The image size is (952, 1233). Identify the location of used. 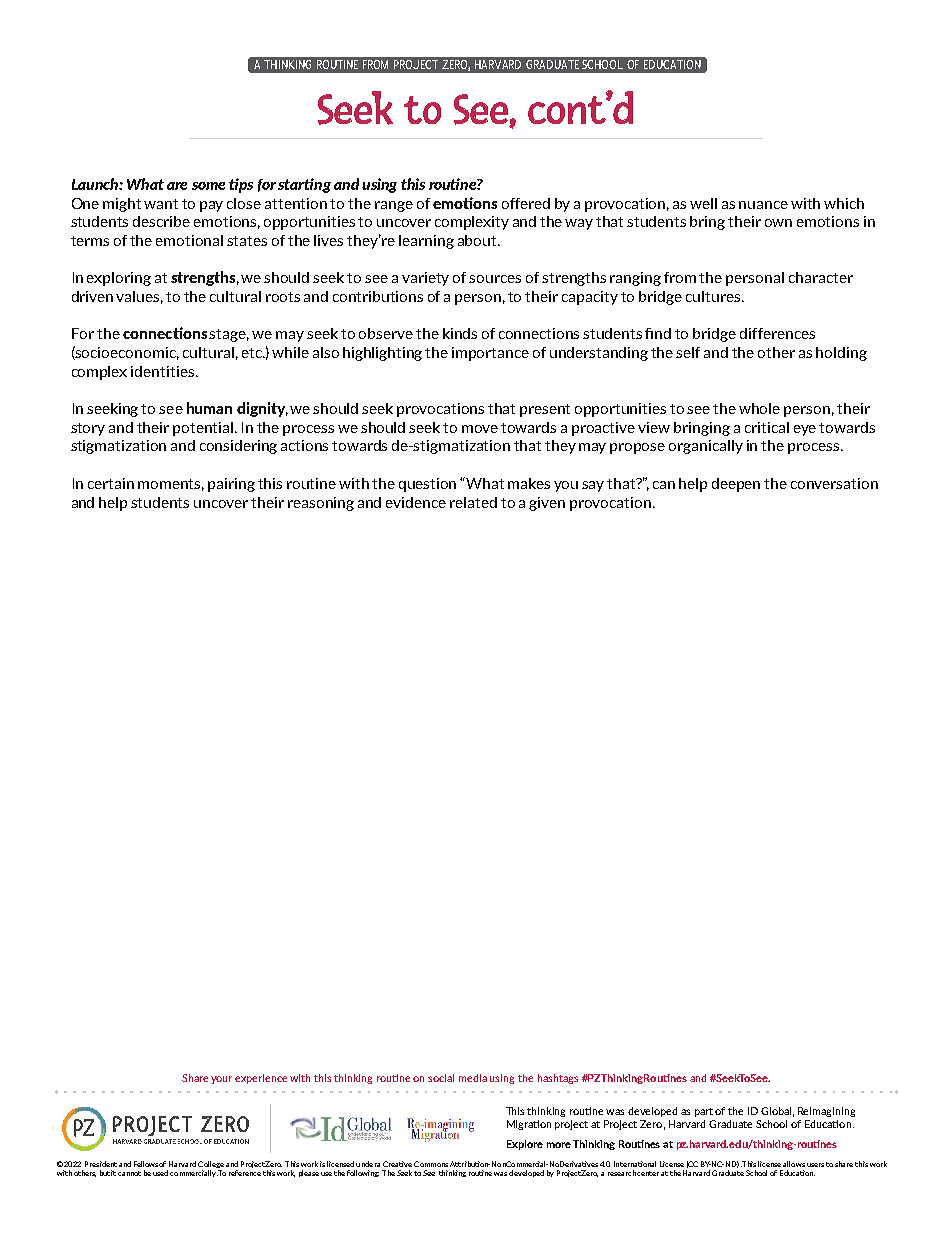
(160, 1173).
